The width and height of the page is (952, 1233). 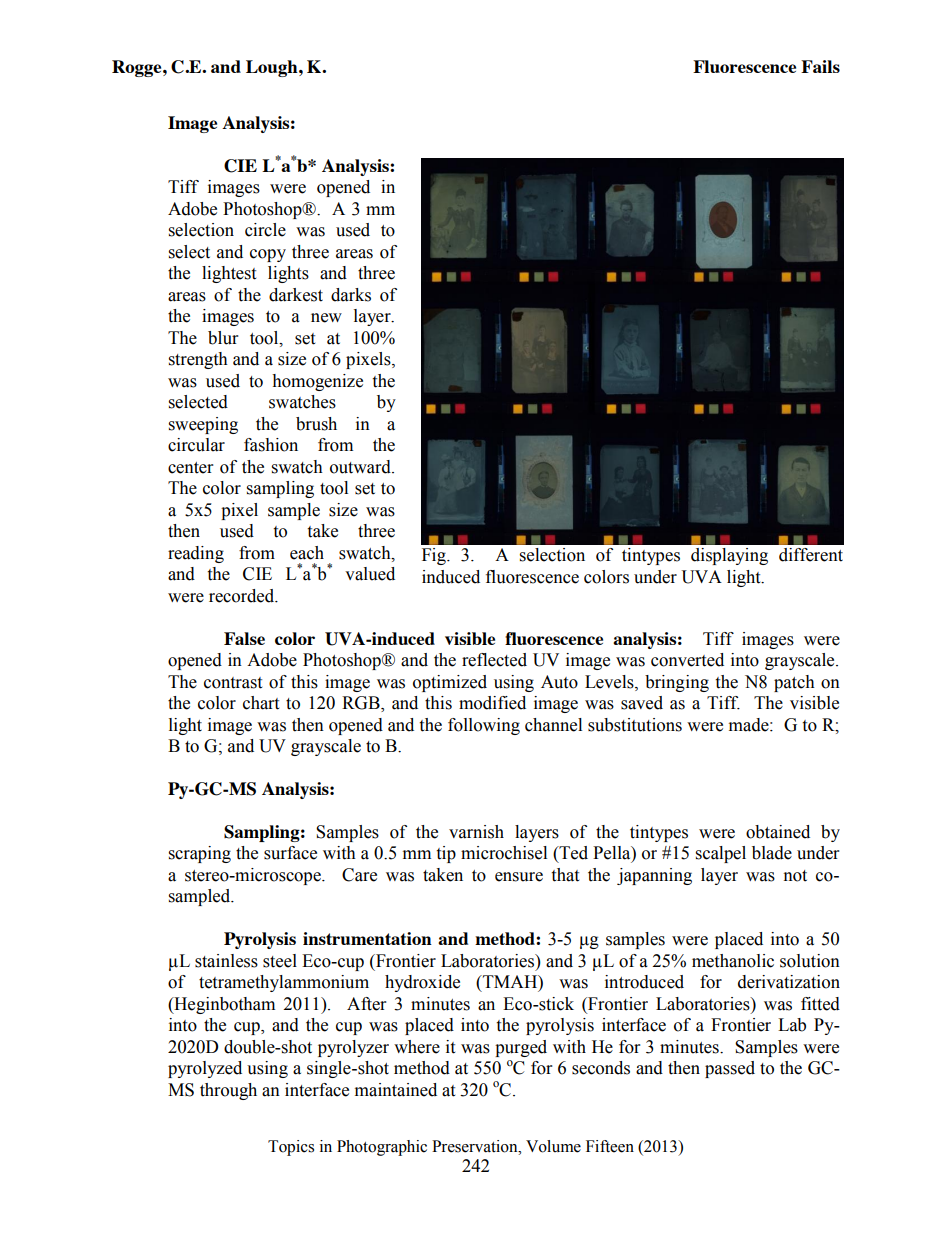 What do you see at coordinates (265, 230) in the page?
I see `circle` at bounding box center [265, 230].
